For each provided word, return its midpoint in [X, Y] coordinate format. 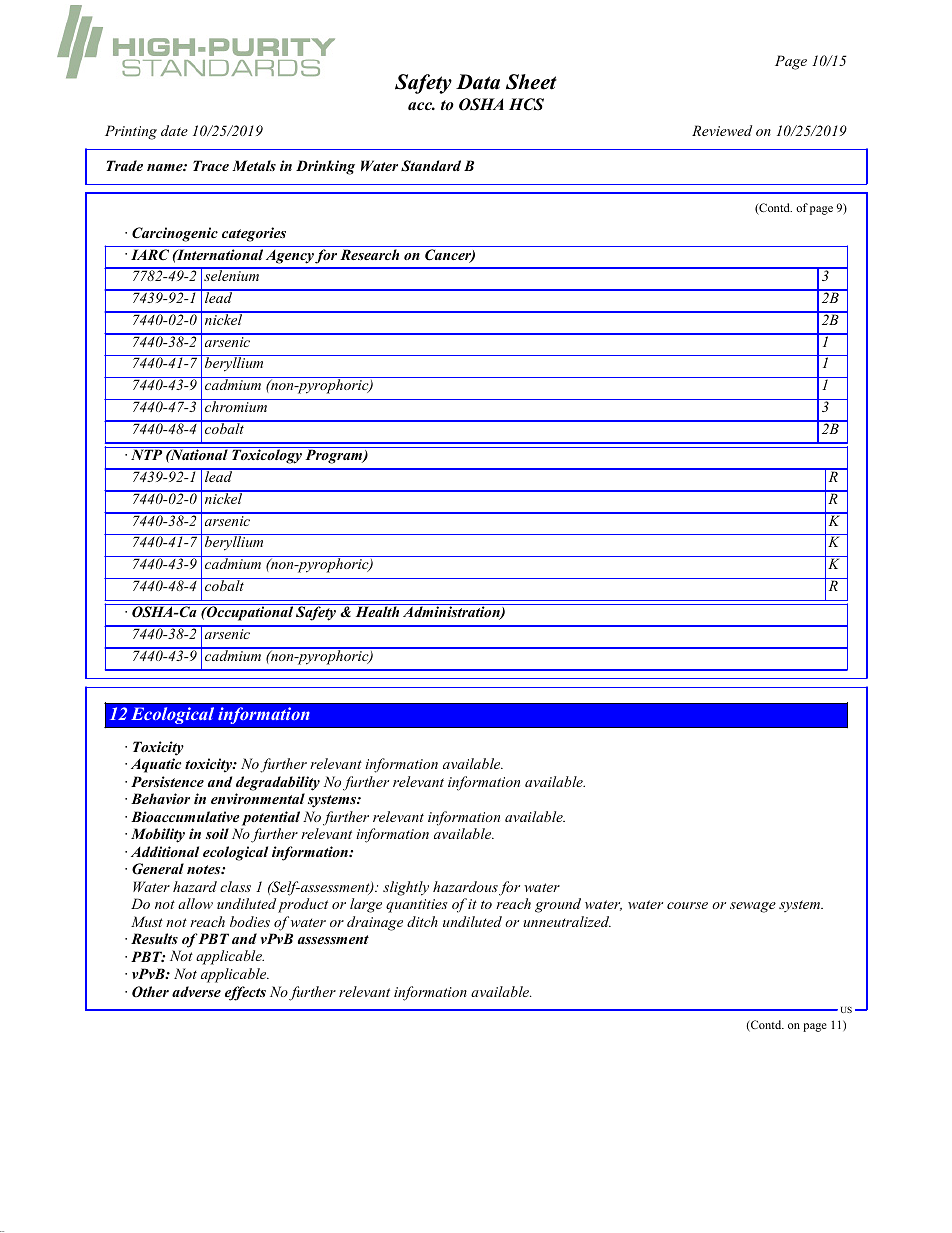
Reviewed [722, 130]
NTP [146, 454]
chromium [236, 405]
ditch [422, 921]
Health [377, 611]
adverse [196, 991]
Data [478, 82]
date [174, 130]
